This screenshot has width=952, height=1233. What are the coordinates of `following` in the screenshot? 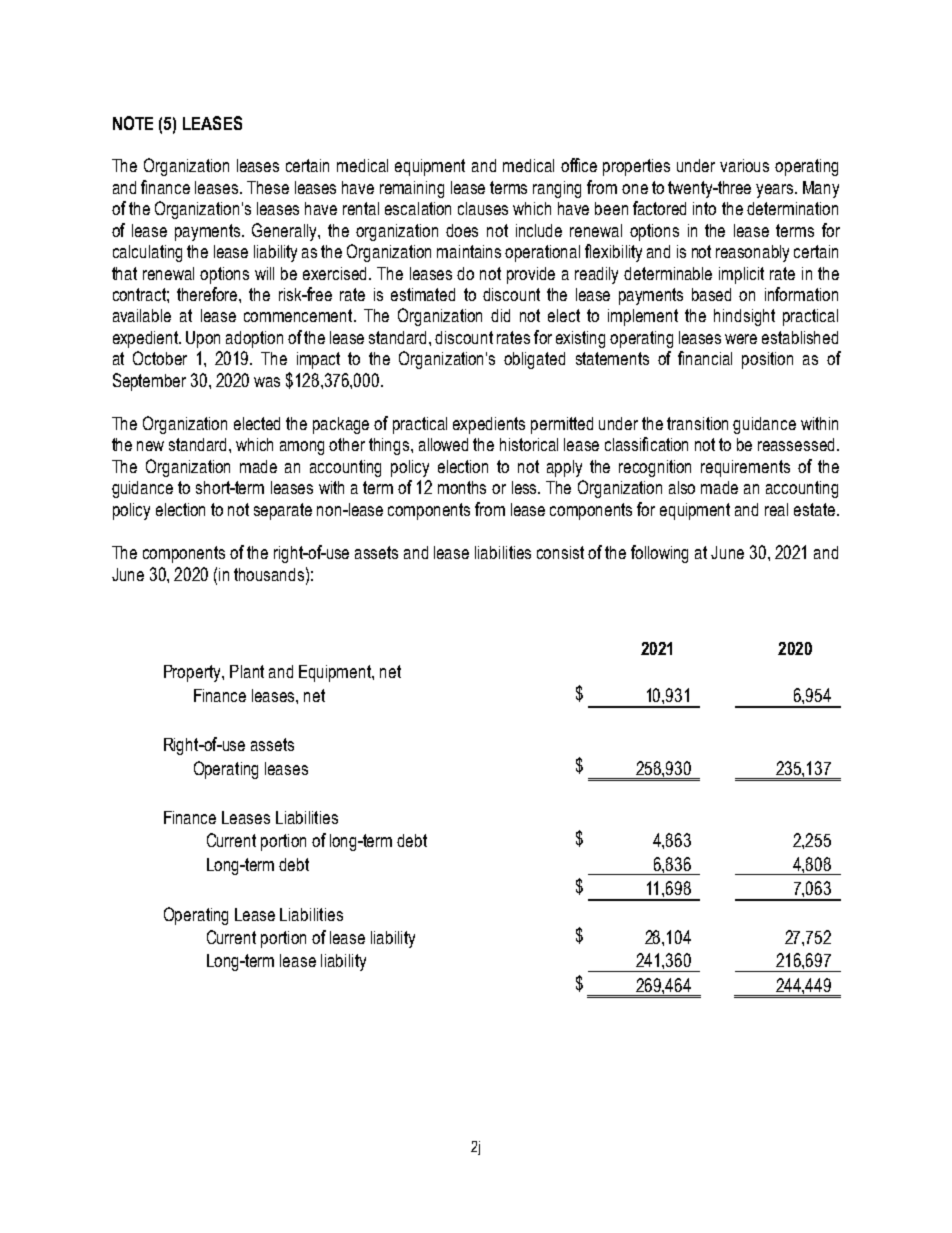 It's located at (659, 554).
